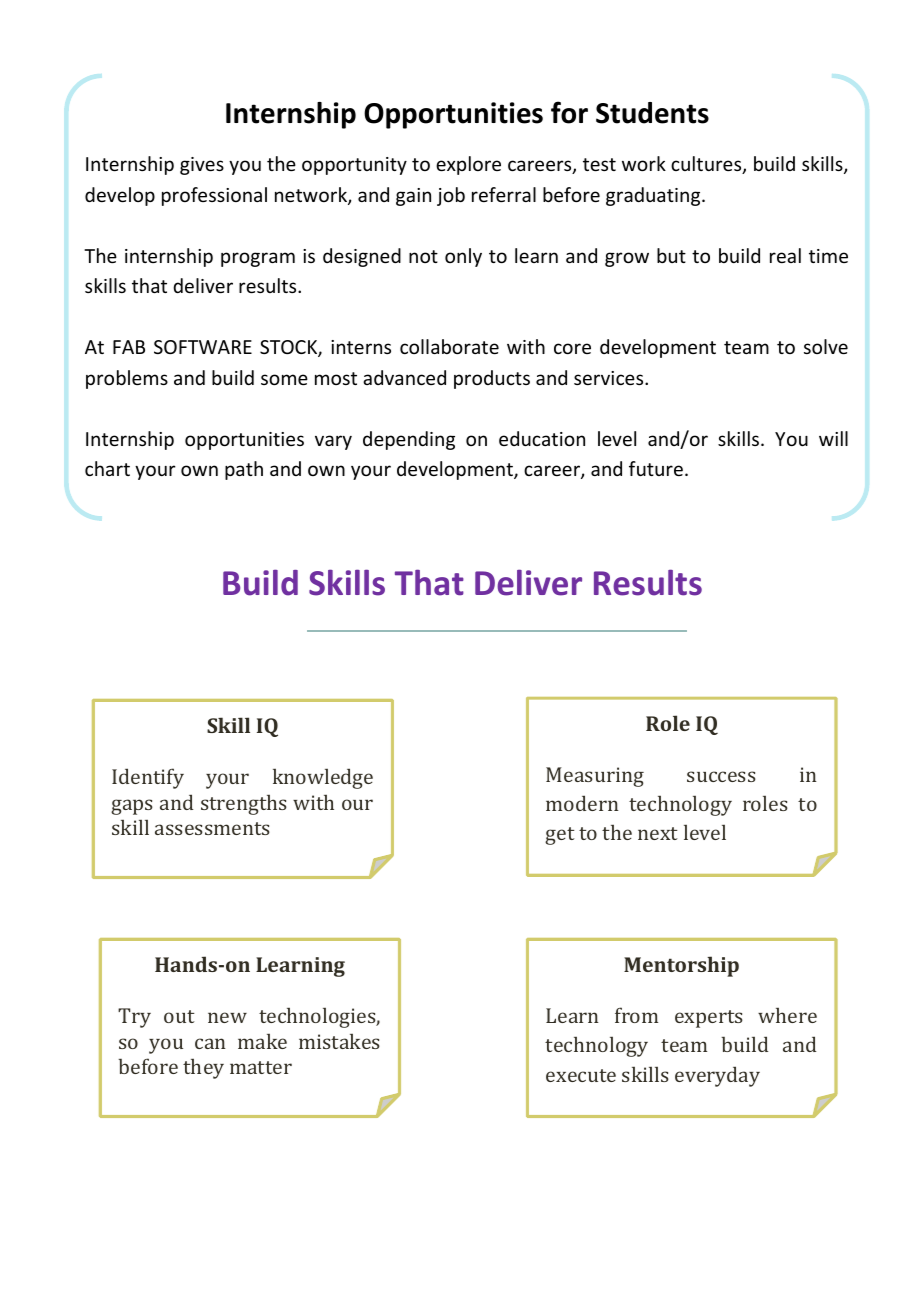  What do you see at coordinates (581, 1075) in the image?
I see `execute` at bounding box center [581, 1075].
